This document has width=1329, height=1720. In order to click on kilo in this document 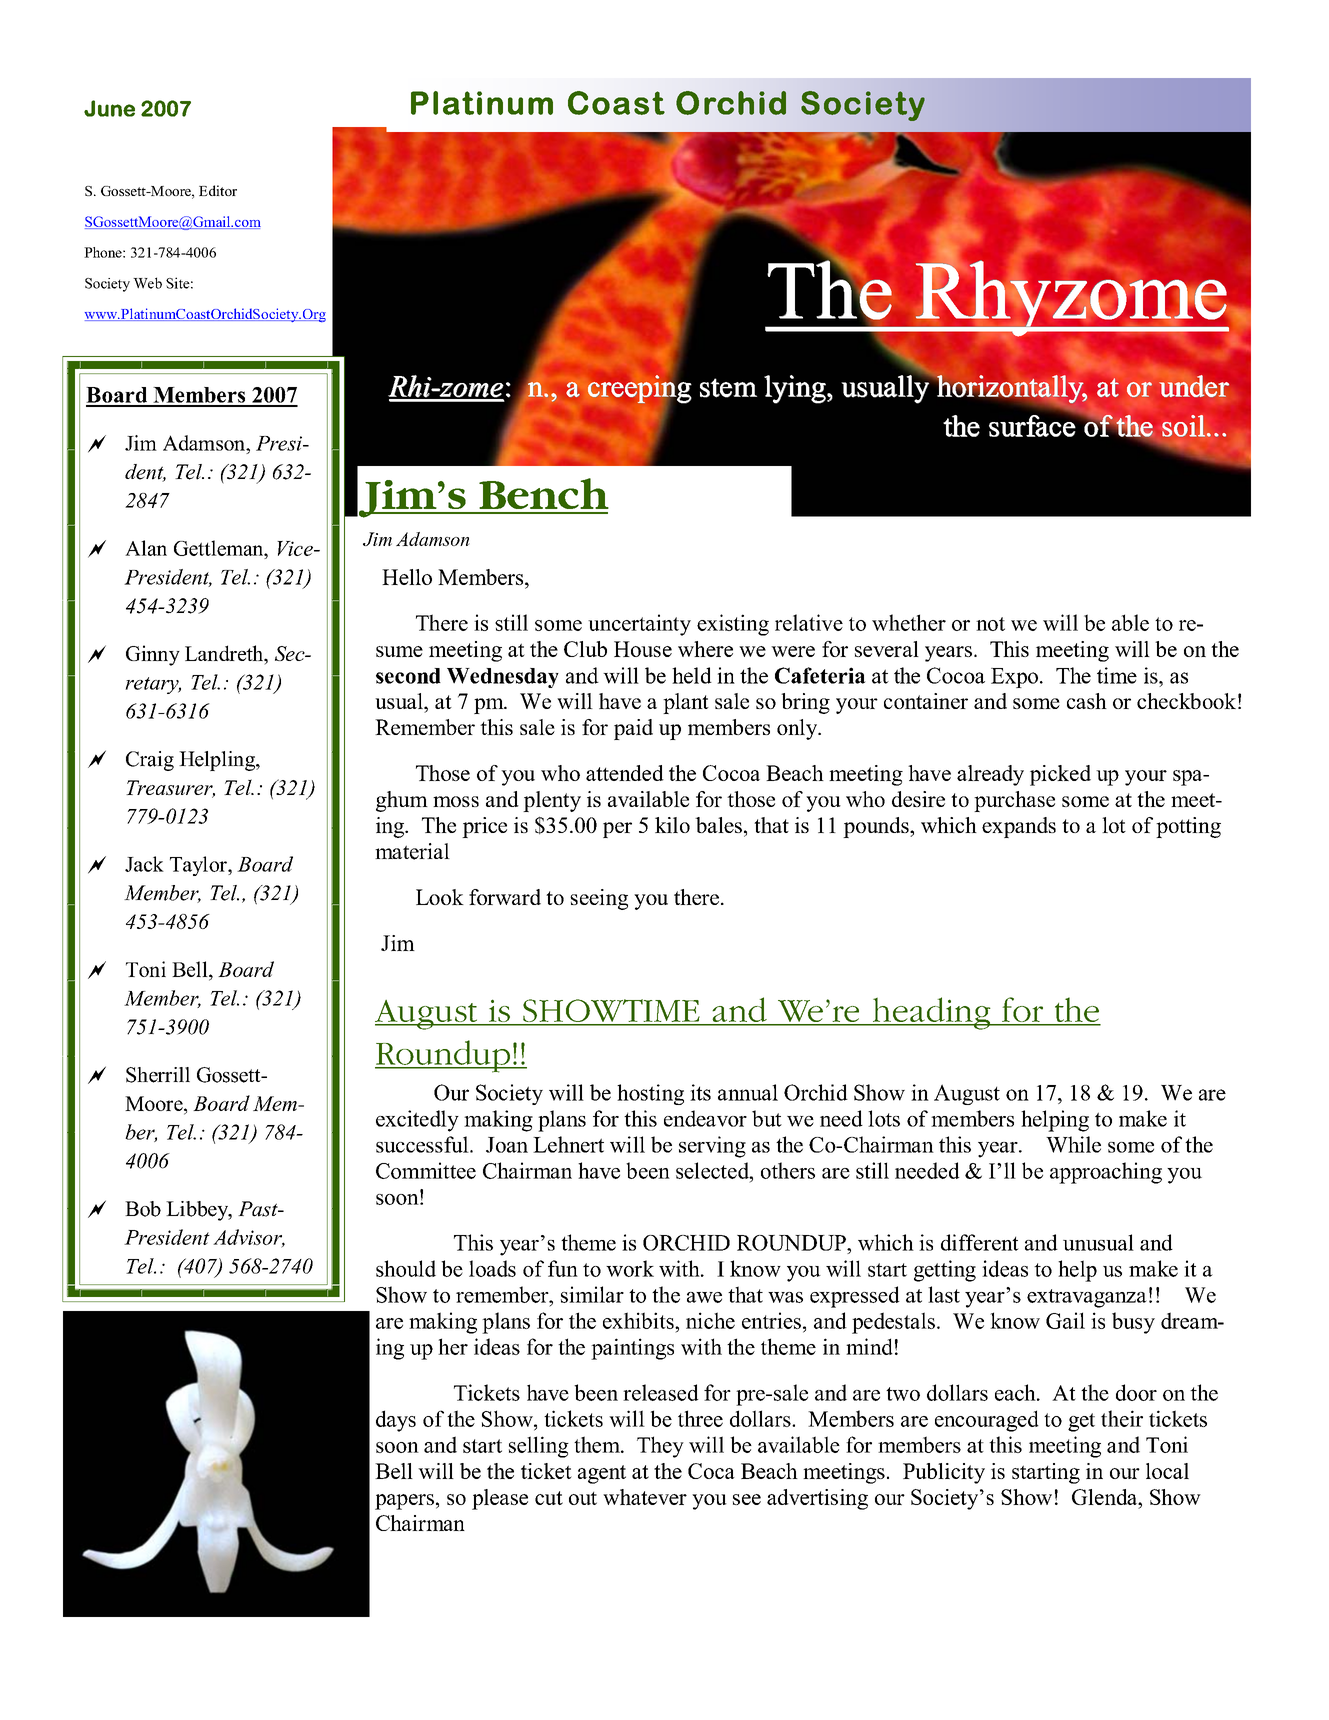, I will do `click(672, 825)`.
